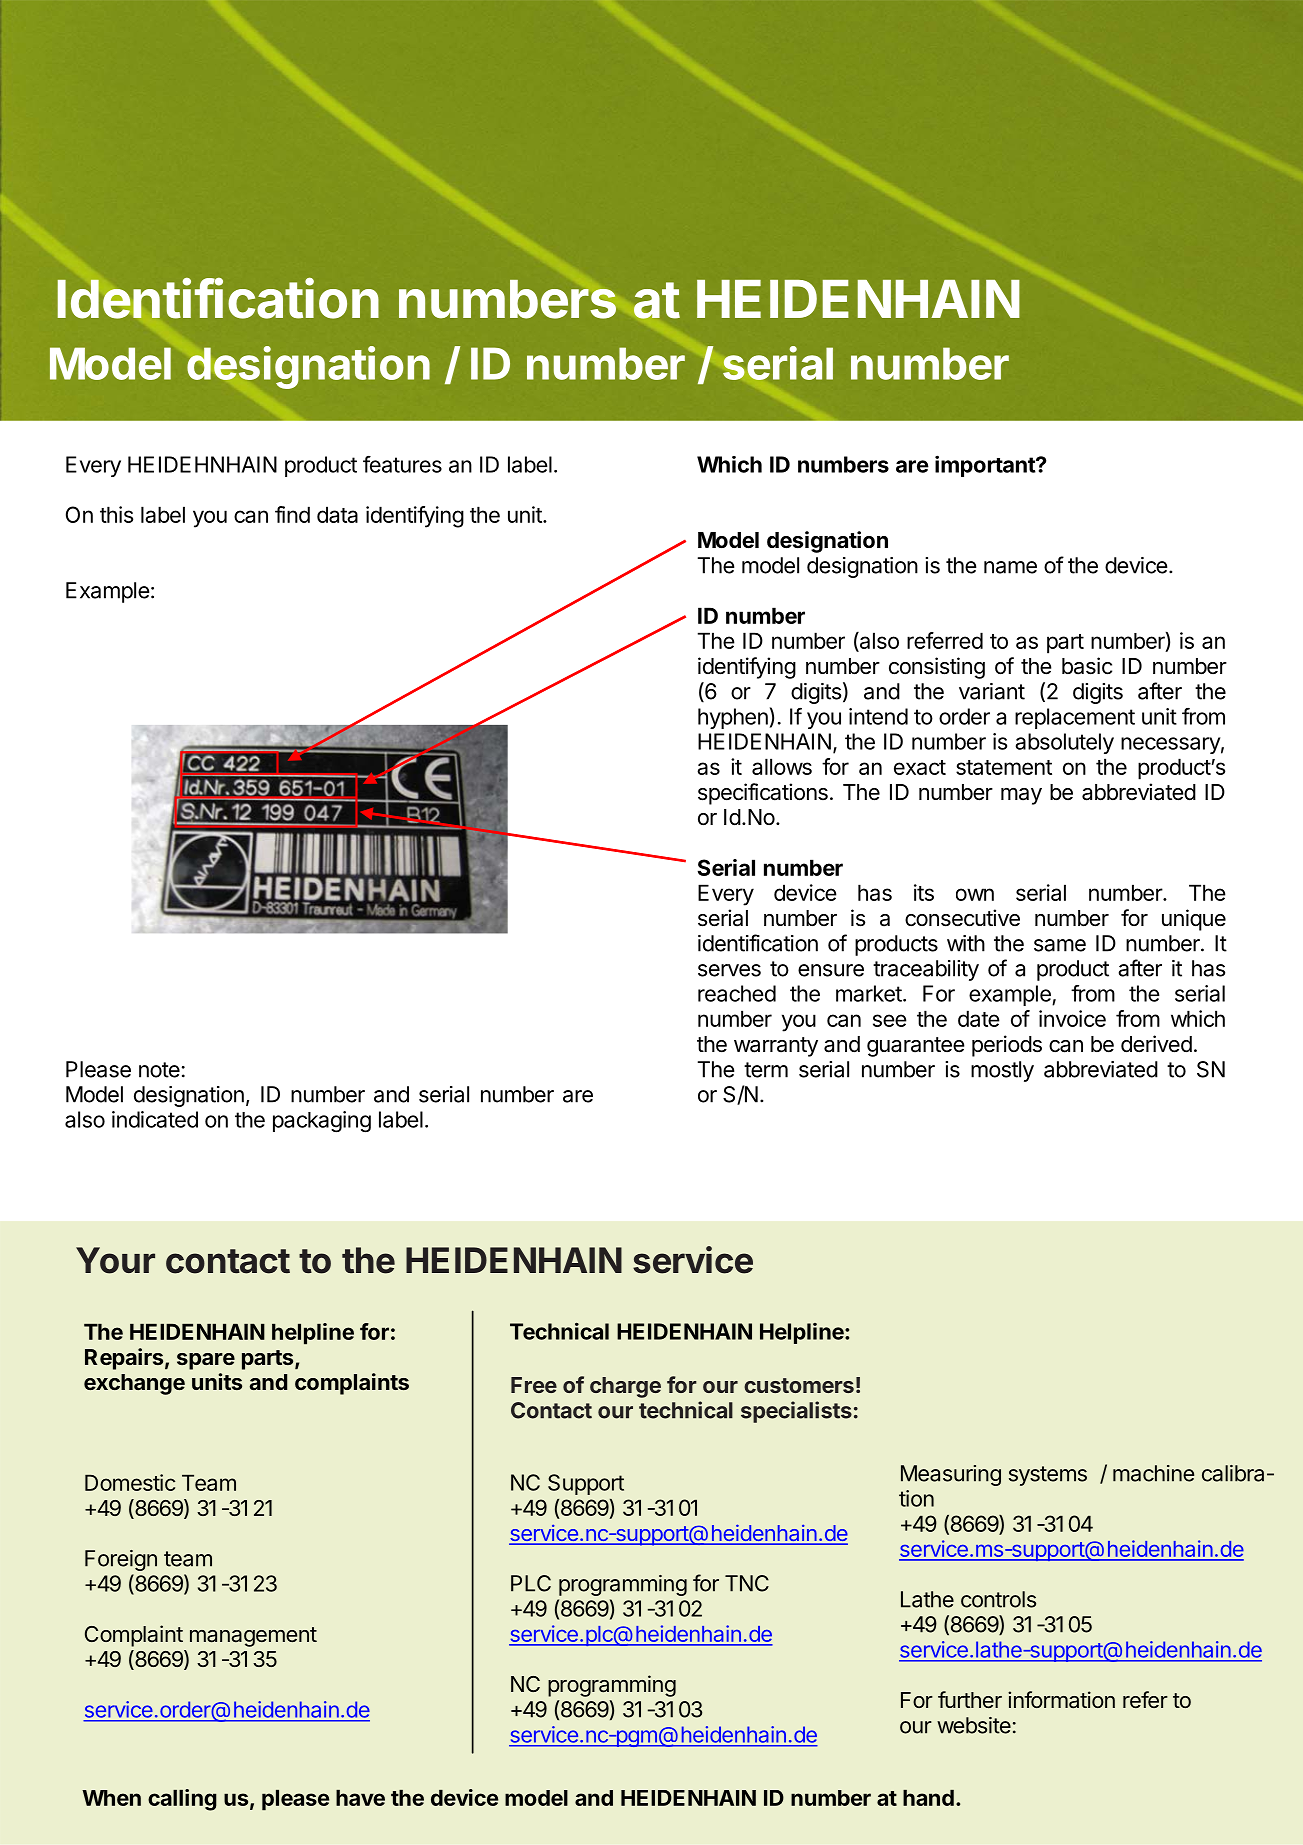 Image resolution: width=1303 pixels, height=1845 pixels. What do you see at coordinates (766, 1070) in the page?
I see `term` at bounding box center [766, 1070].
